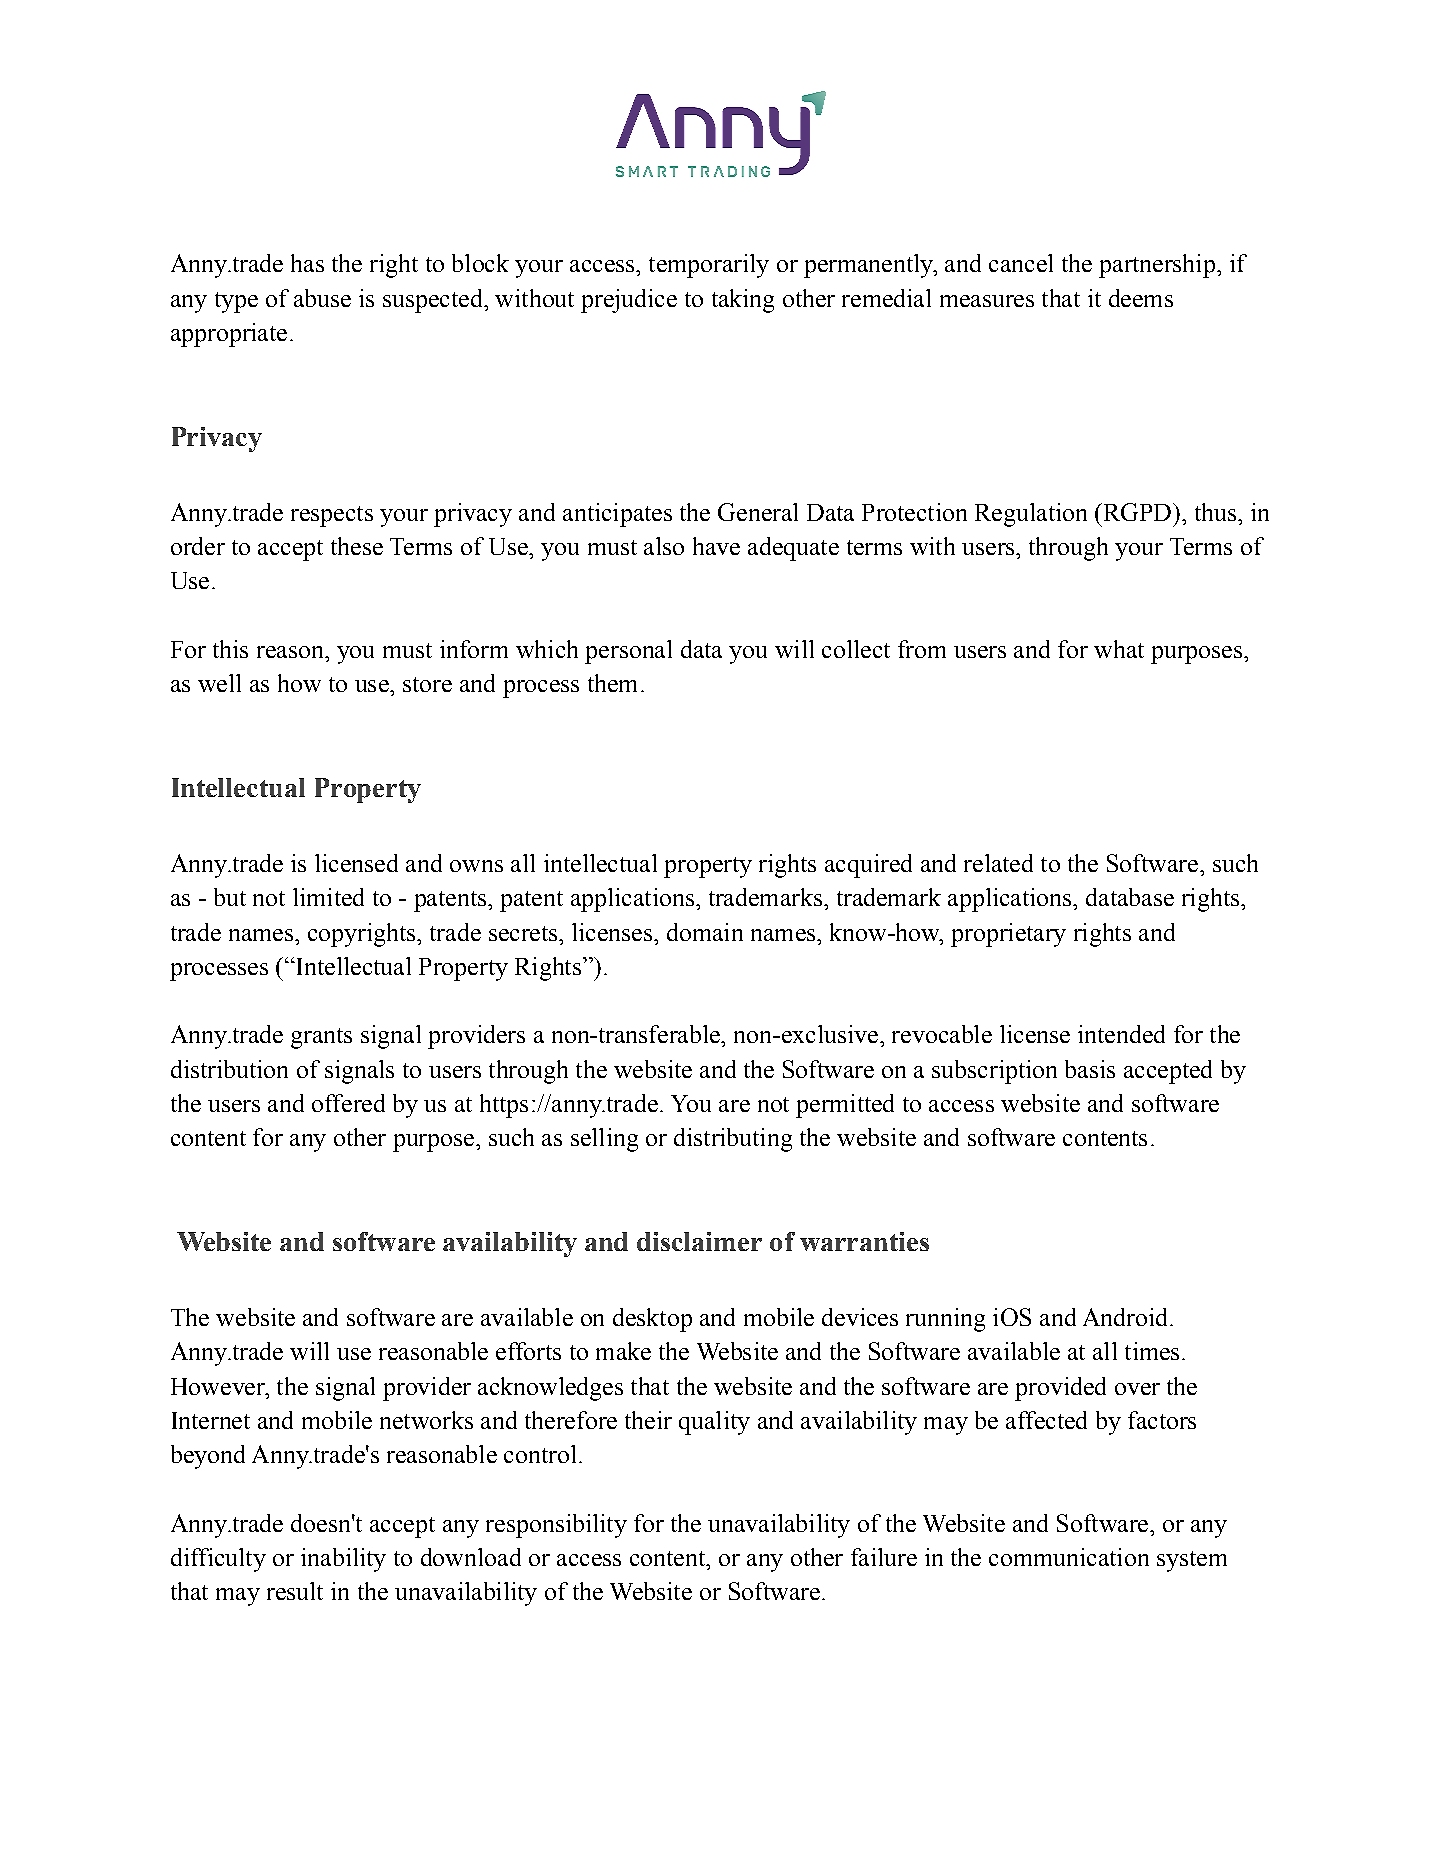 Image resolution: width=1442 pixels, height=1866 pixels. I want to click on distributing, so click(733, 1140).
